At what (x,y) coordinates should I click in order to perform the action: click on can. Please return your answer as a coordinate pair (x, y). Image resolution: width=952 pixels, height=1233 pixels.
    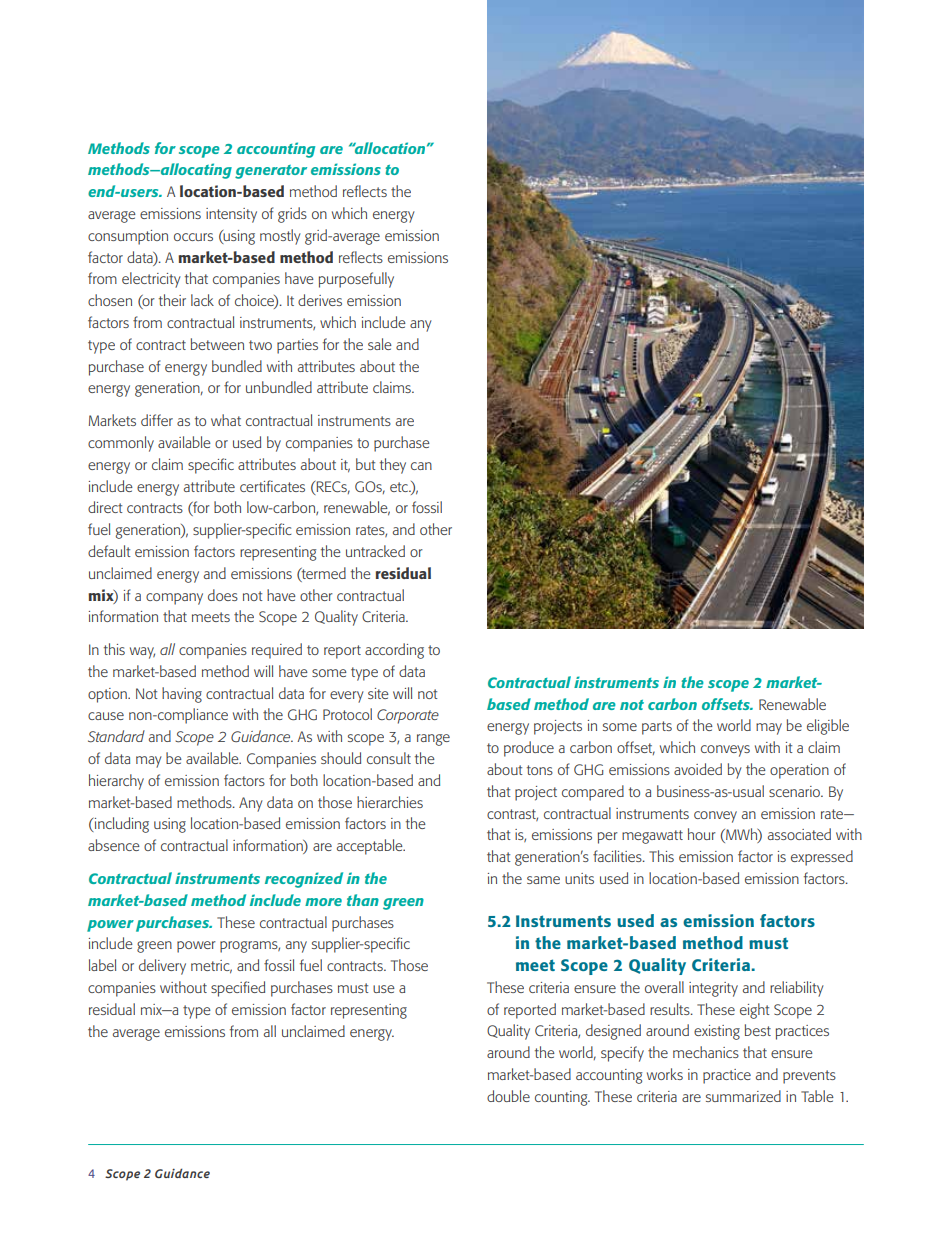
    Looking at the image, I should click on (421, 466).
